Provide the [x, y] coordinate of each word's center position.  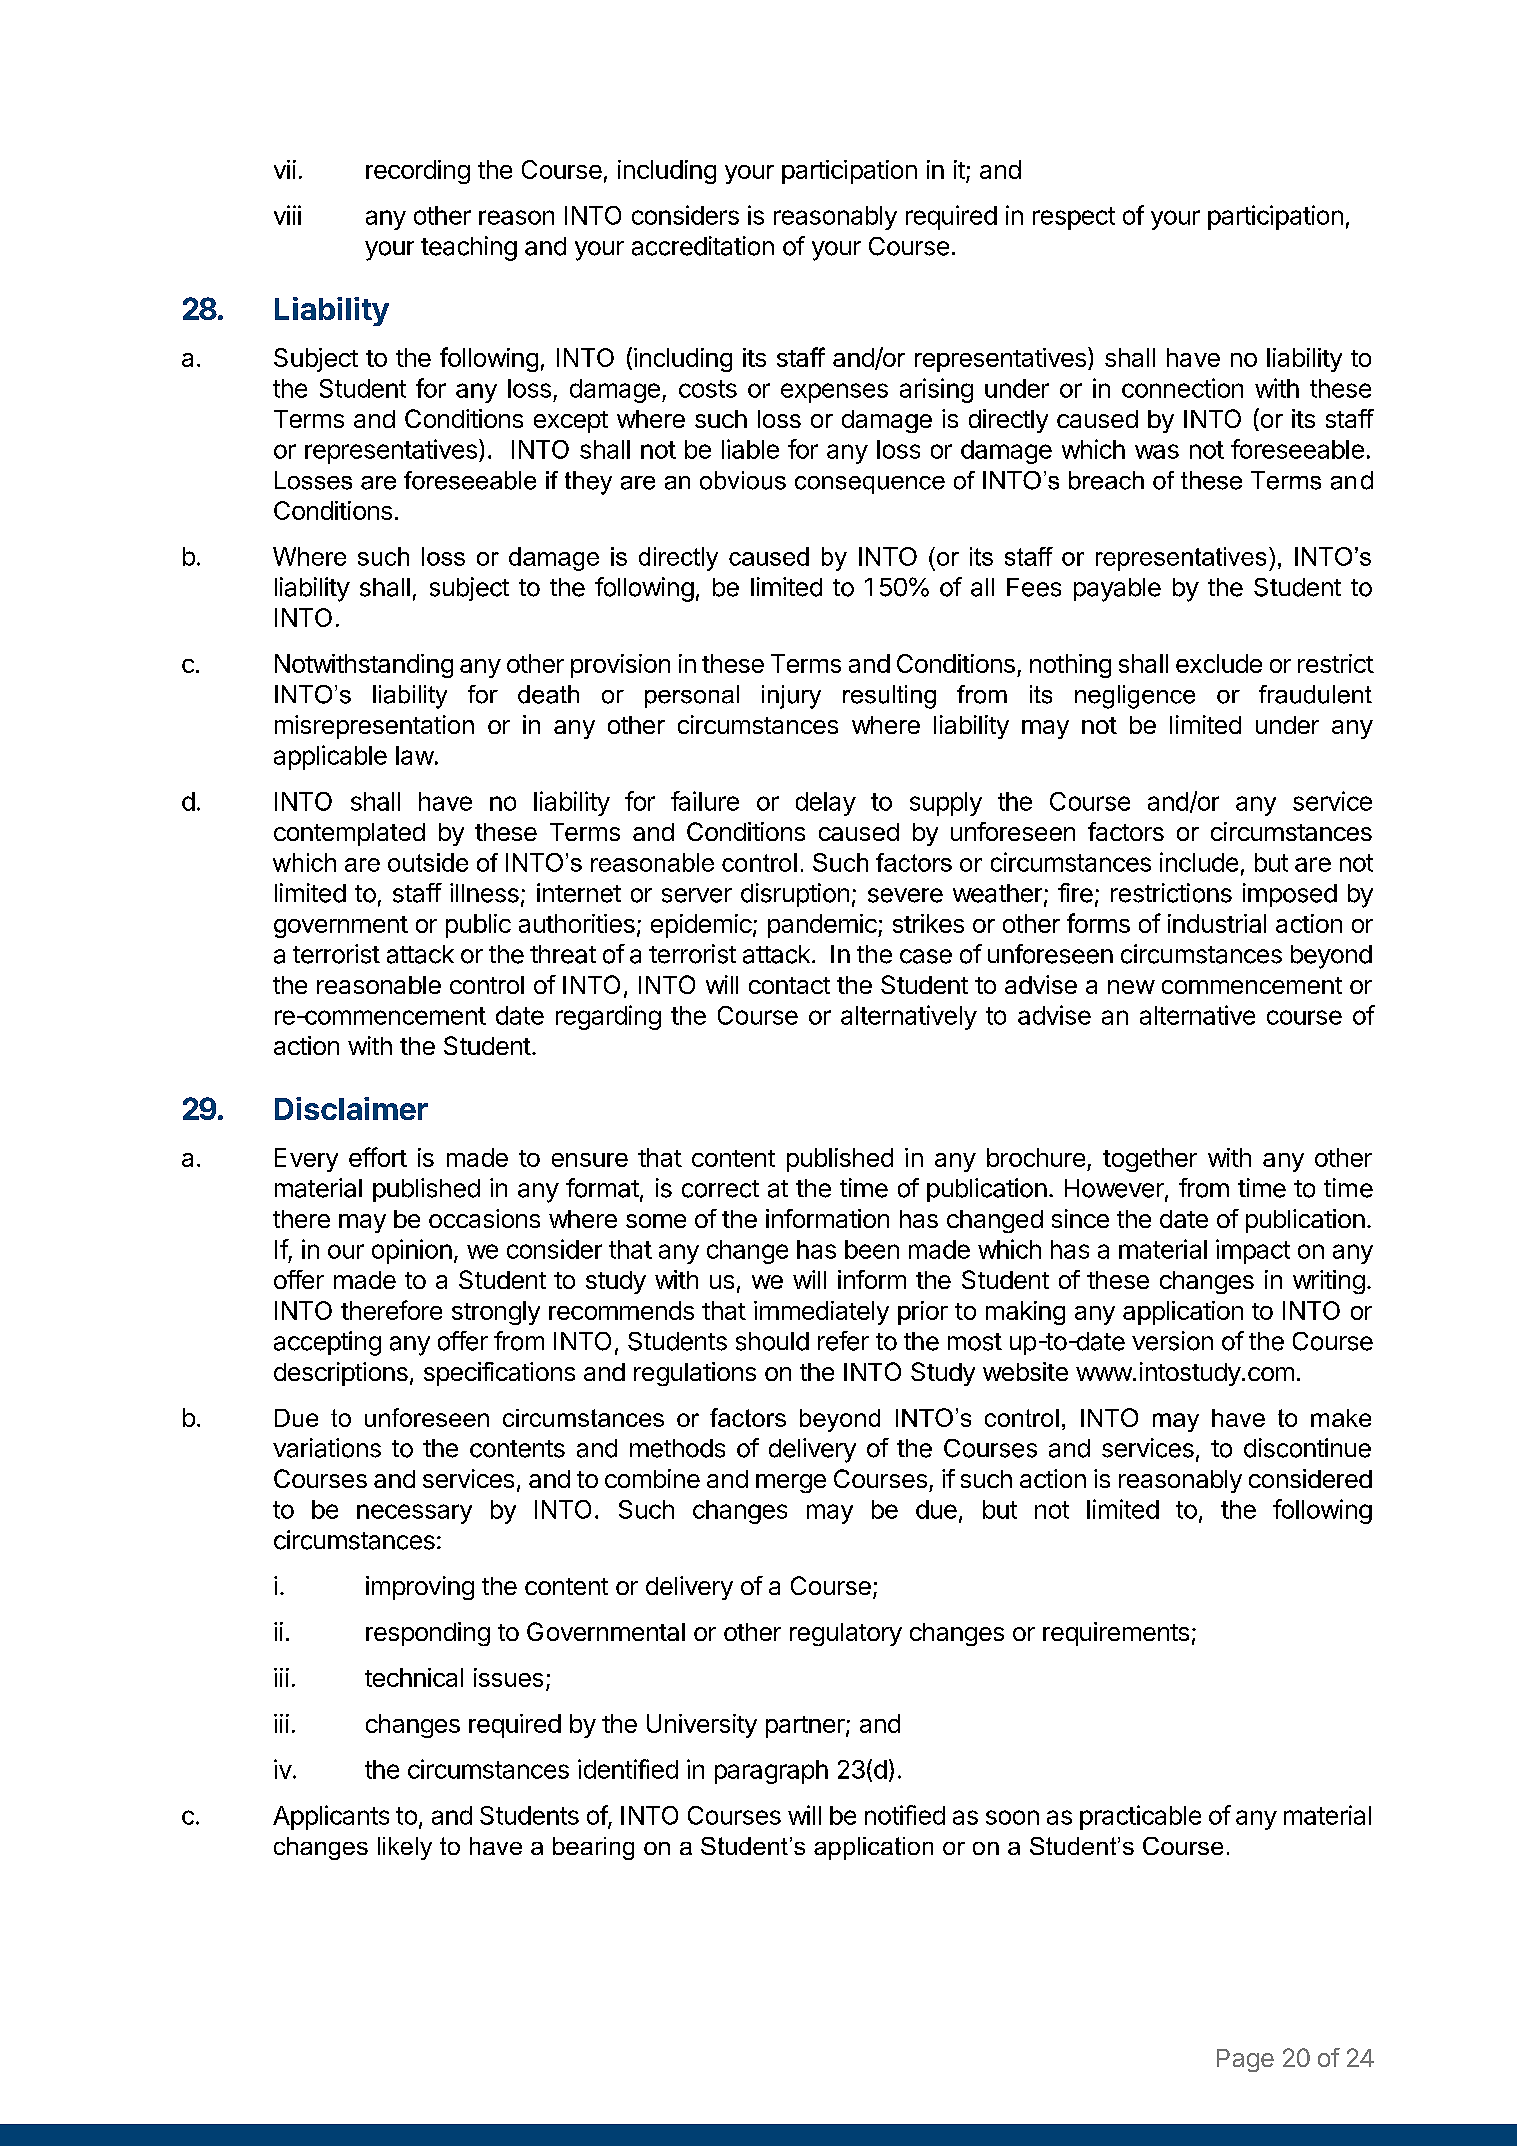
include [1199, 862]
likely [405, 1848]
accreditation [703, 246]
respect [1074, 218]
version [1172, 1341]
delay [826, 804]
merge [791, 1483]
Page [1245, 2060]
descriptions [341, 1374]
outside [428, 862]
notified [905, 1815]
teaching [469, 248]
